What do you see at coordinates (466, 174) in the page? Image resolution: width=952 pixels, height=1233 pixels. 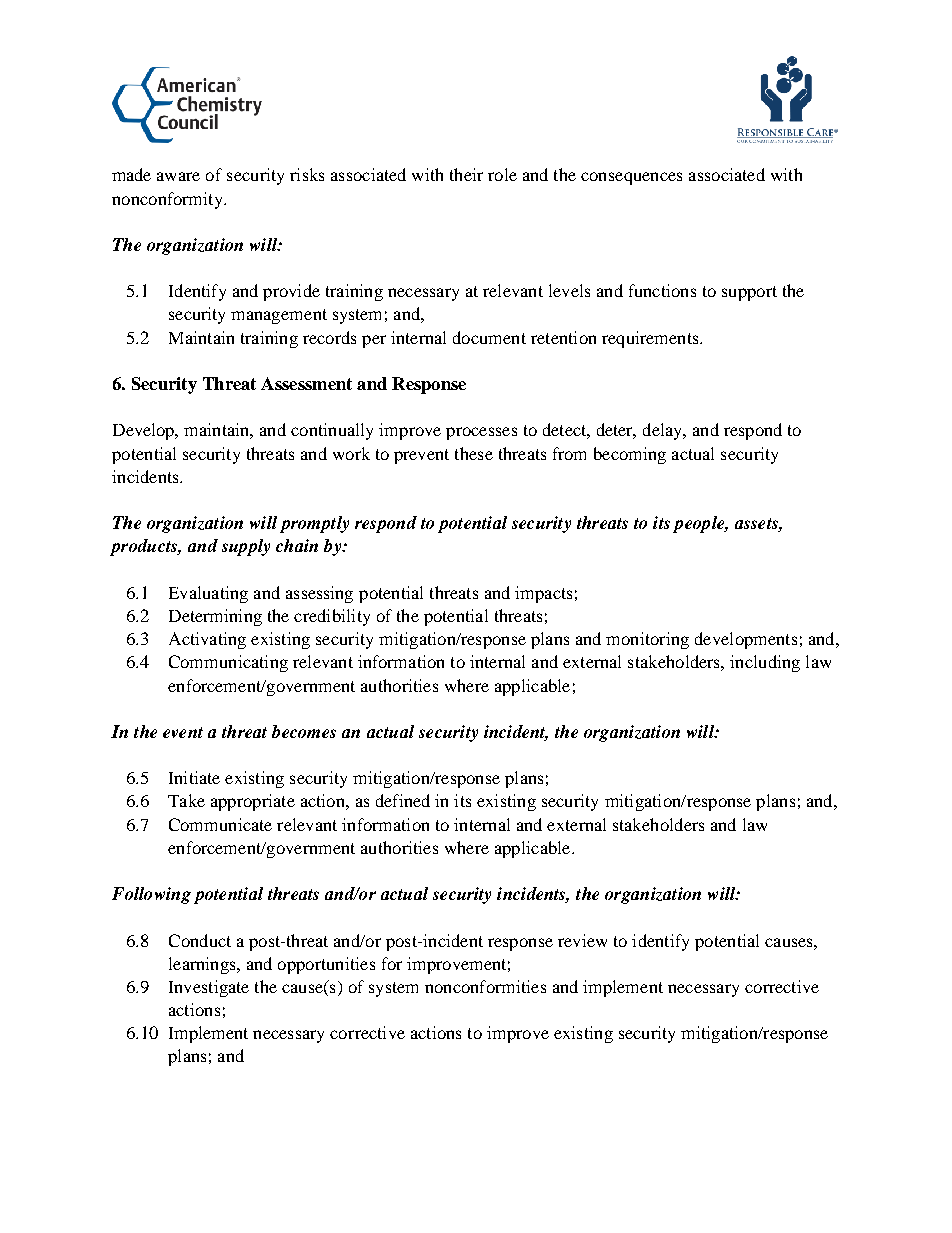 I see `their` at bounding box center [466, 174].
